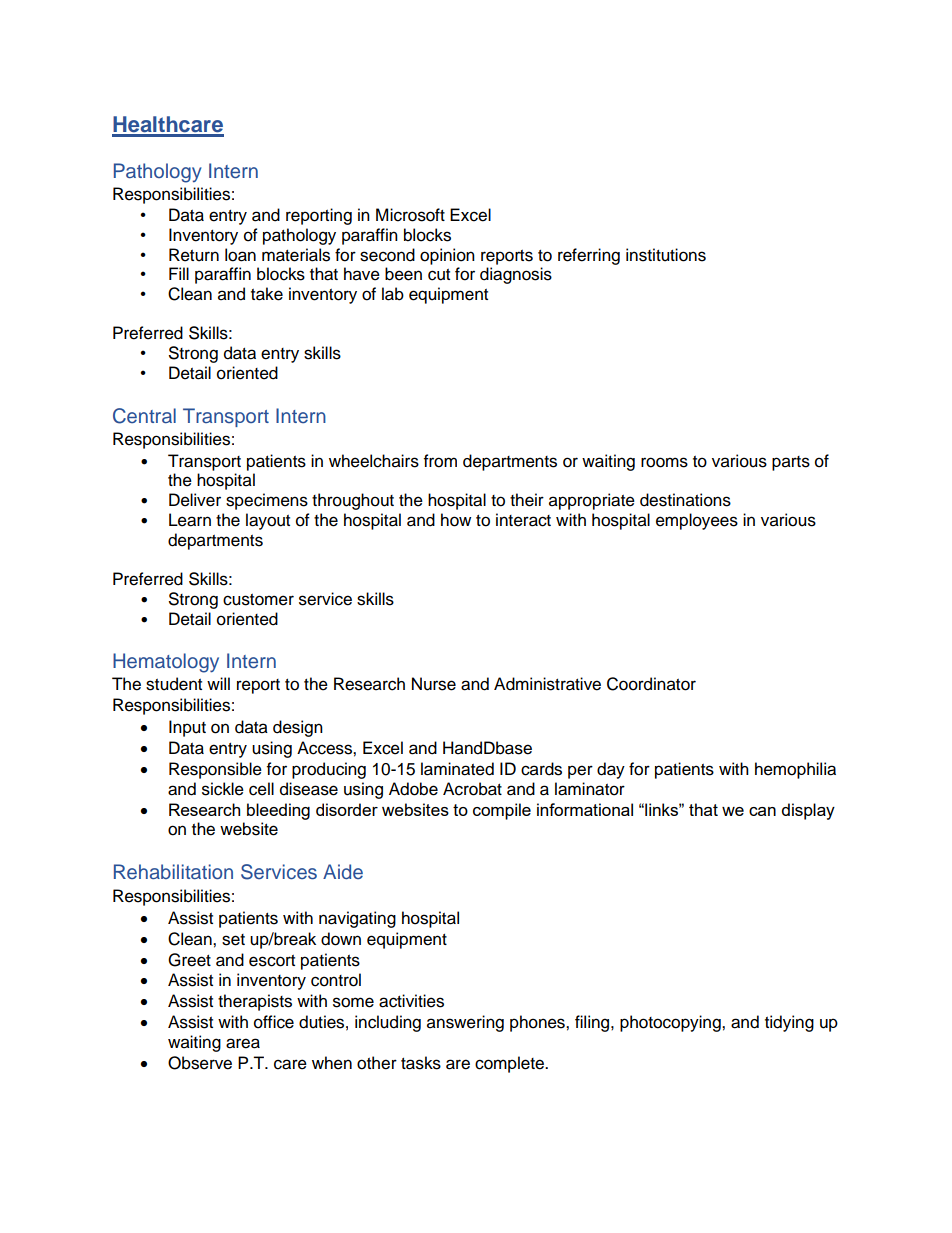 Image resolution: width=952 pixels, height=1233 pixels. Describe the element at coordinates (278, 811) in the image. I see `bleeding` at that location.
